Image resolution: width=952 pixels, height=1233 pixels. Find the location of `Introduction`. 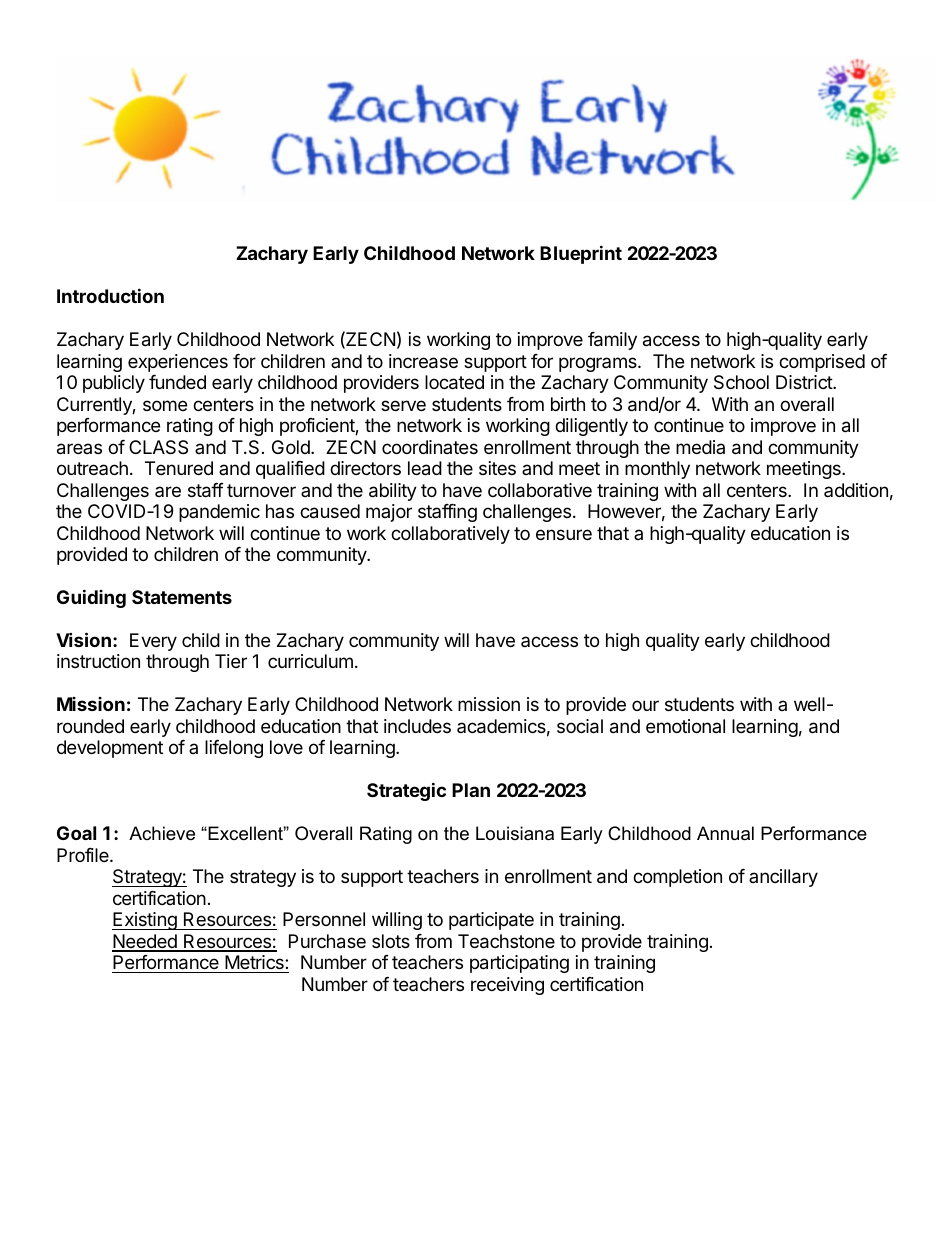

Introduction is located at coordinates (110, 295).
